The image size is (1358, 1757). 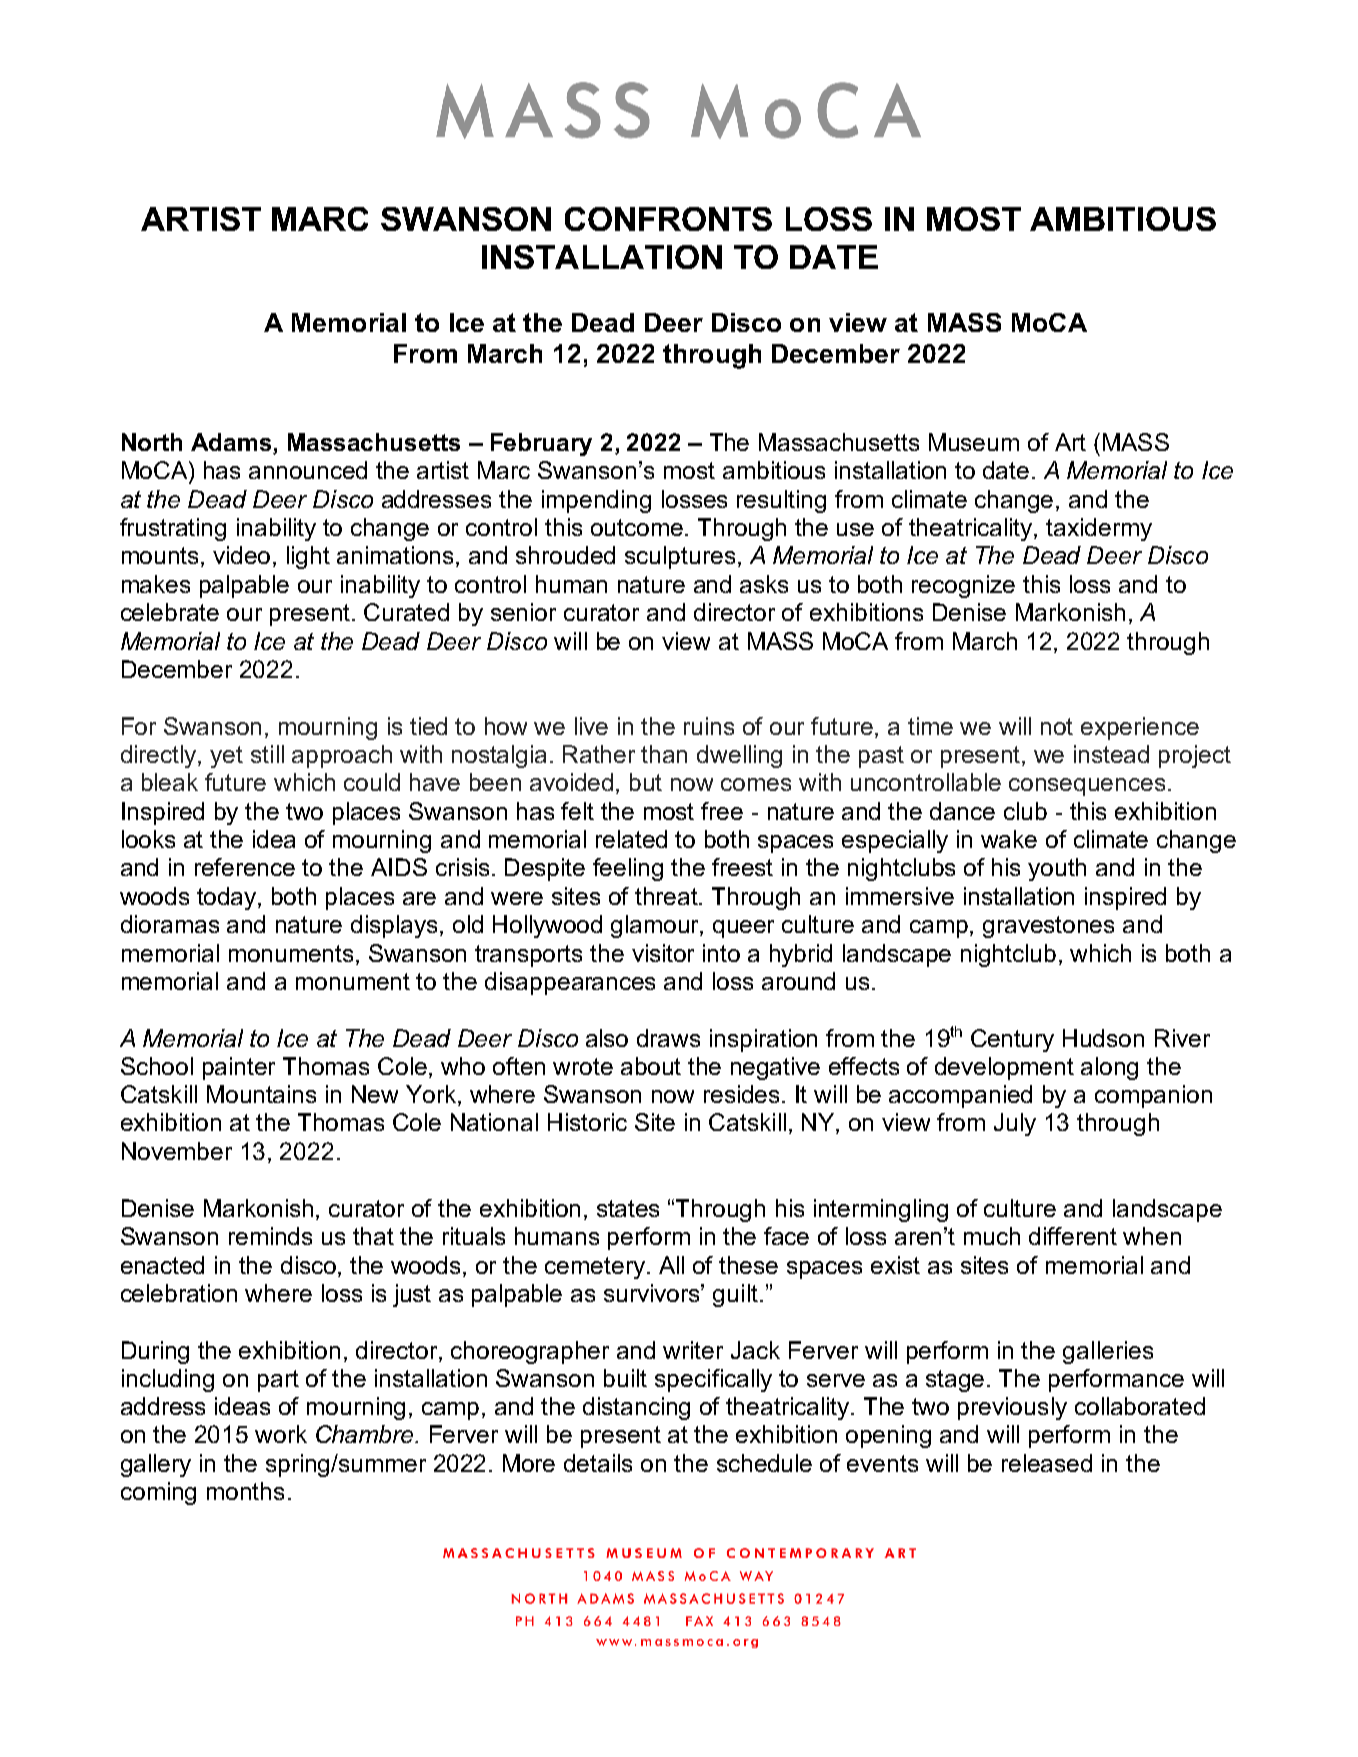 I want to click on work, so click(x=281, y=1434).
